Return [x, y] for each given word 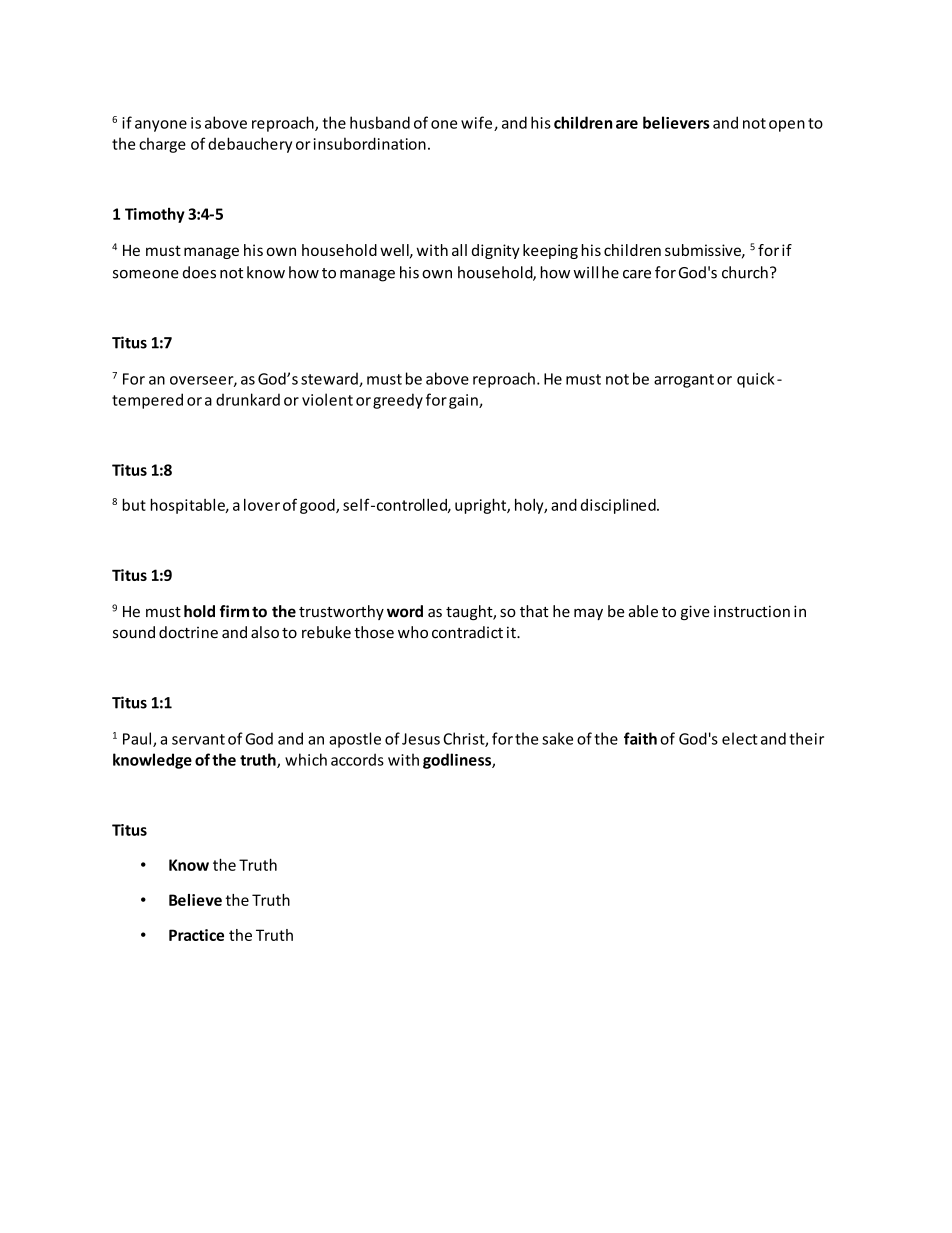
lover [262, 504]
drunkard [248, 399]
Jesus [421, 739]
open [787, 126]
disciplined [619, 506]
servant [198, 739]
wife [478, 123]
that [534, 611]
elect [740, 738]
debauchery [250, 145]
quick [756, 380]
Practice [196, 935]
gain [464, 401]
